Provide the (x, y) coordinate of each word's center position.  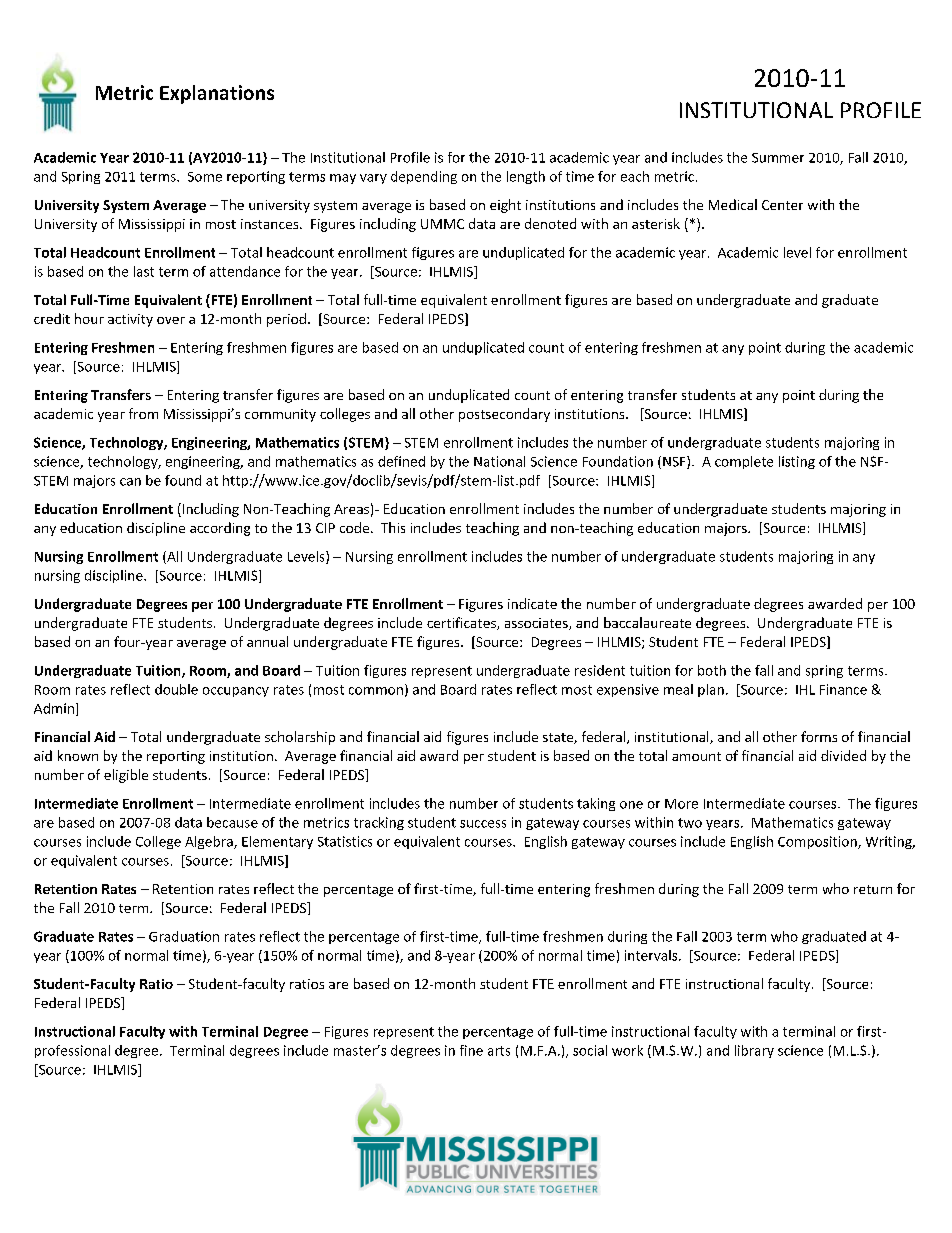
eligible (126, 776)
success (483, 824)
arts (499, 1051)
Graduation (184, 936)
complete (744, 462)
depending (424, 177)
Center (782, 205)
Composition (818, 842)
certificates (462, 623)
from (143, 413)
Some (205, 177)
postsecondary (504, 415)
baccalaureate (647, 622)
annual (267, 641)
